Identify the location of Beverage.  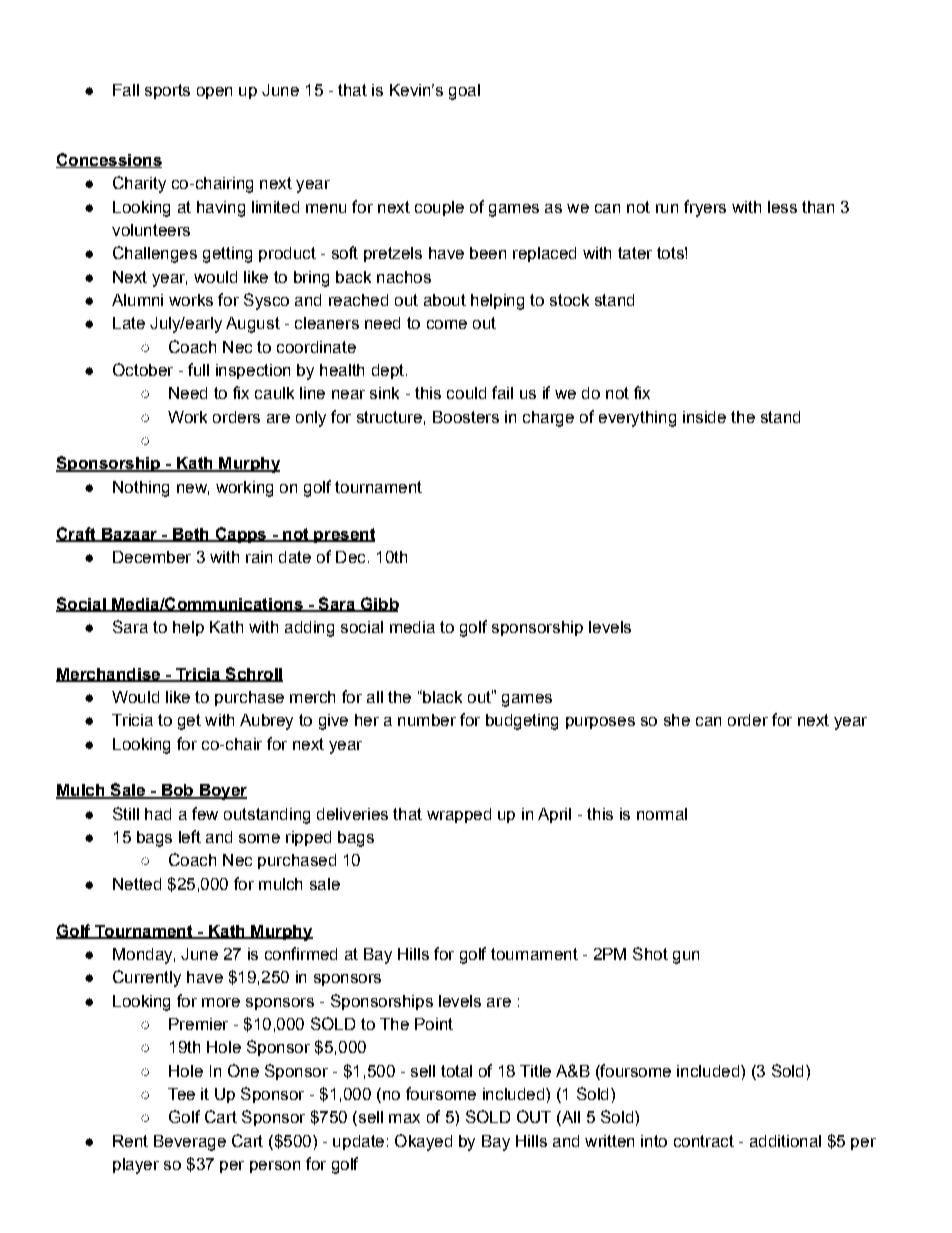
(190, 1143).
